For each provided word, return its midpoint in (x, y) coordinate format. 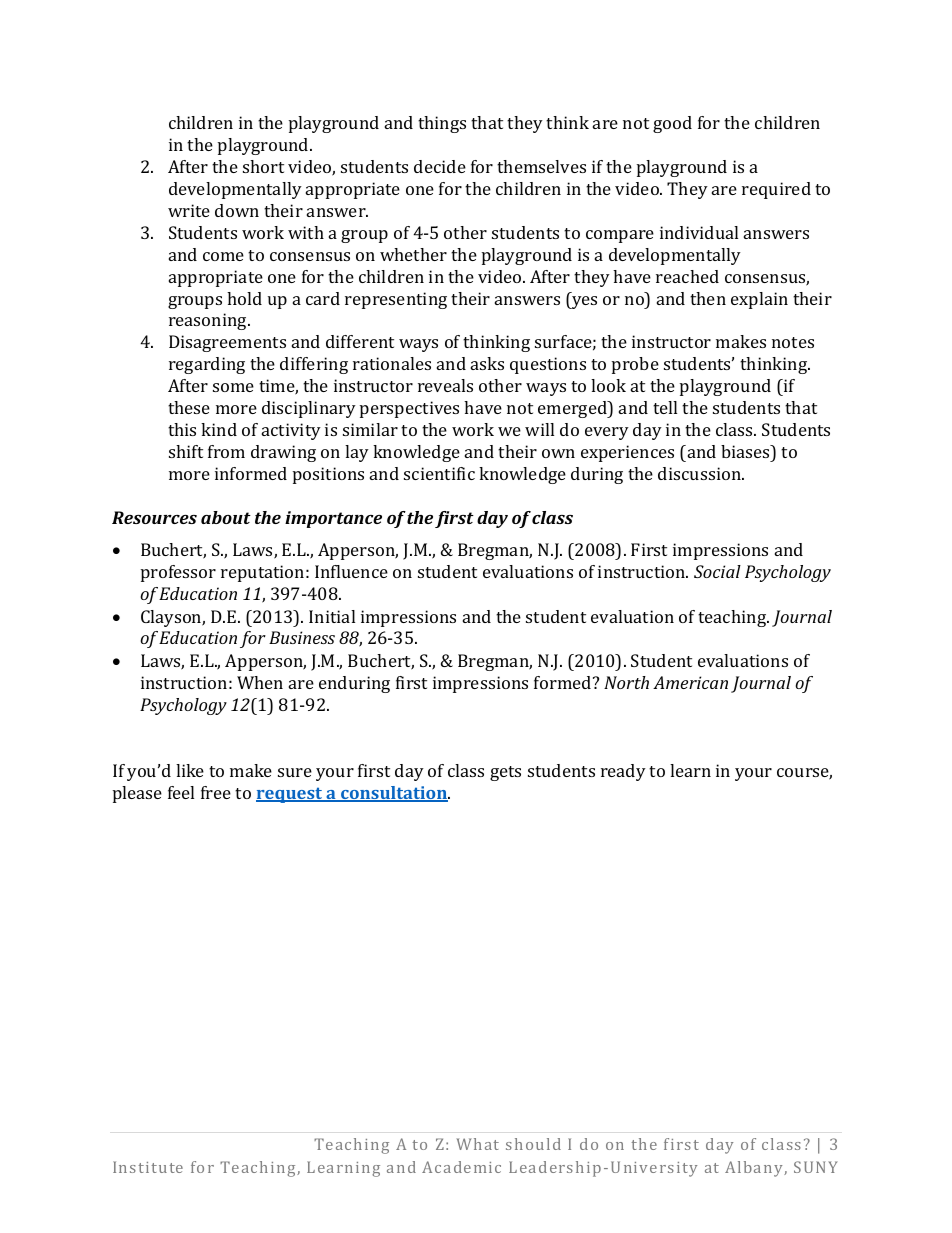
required (776, 190)
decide (440, 166)
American (690, 682)
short (263, 166)
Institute (148, 1167)
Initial (332, 616)
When (260, 682)
